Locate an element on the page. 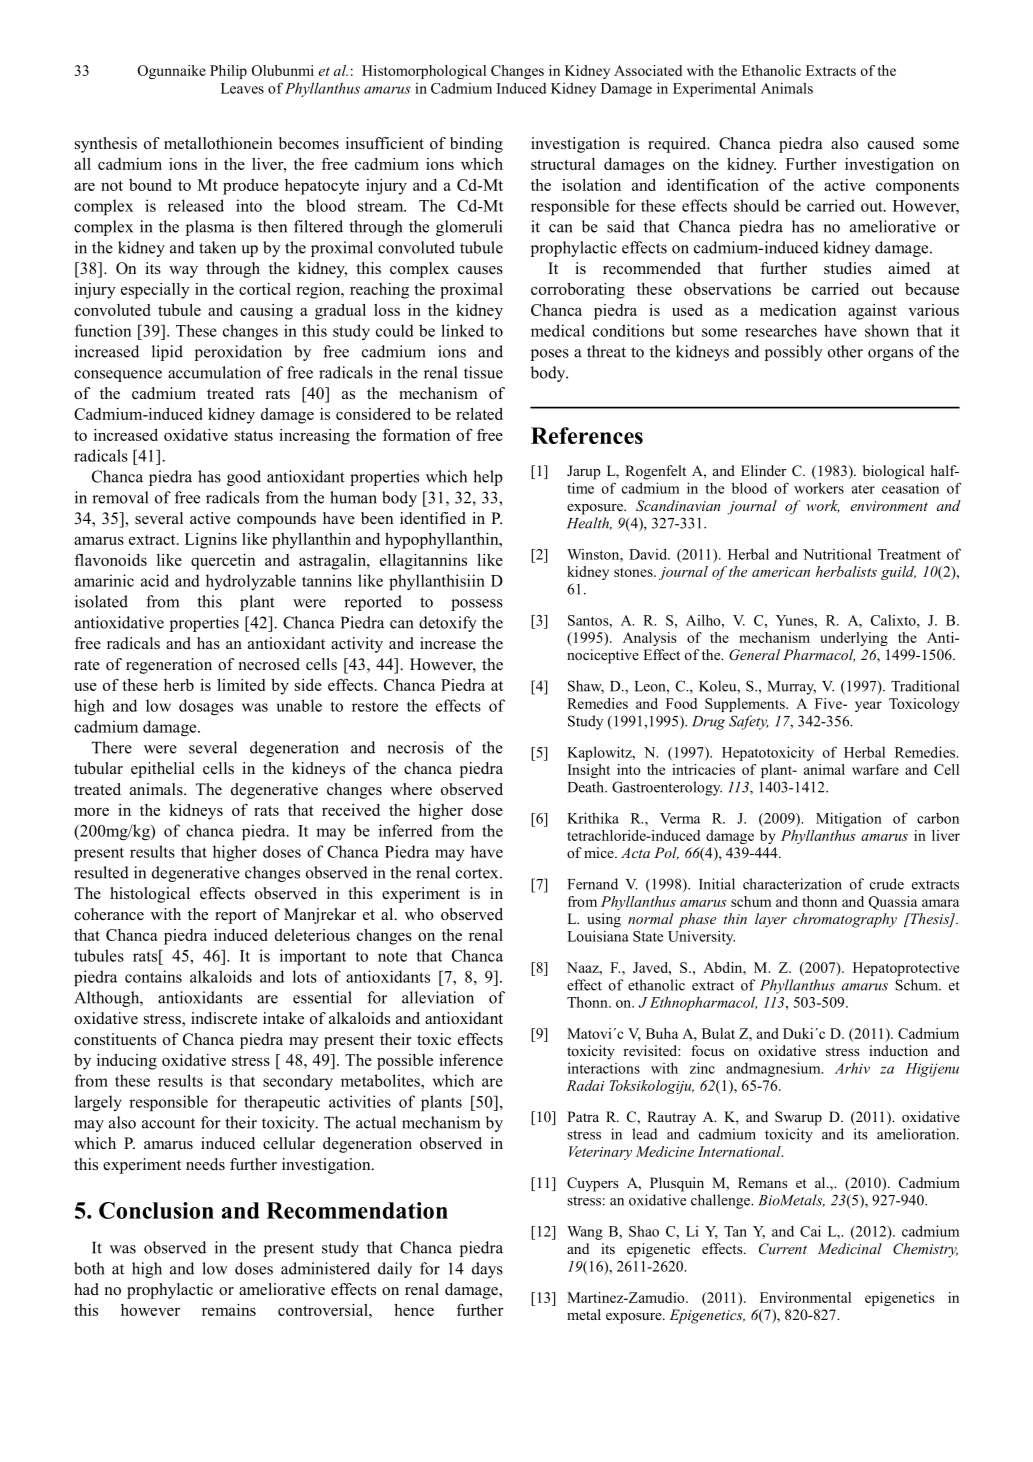 This document has width=1033, height=1462. induction is located at coordinates (898, 1050).
